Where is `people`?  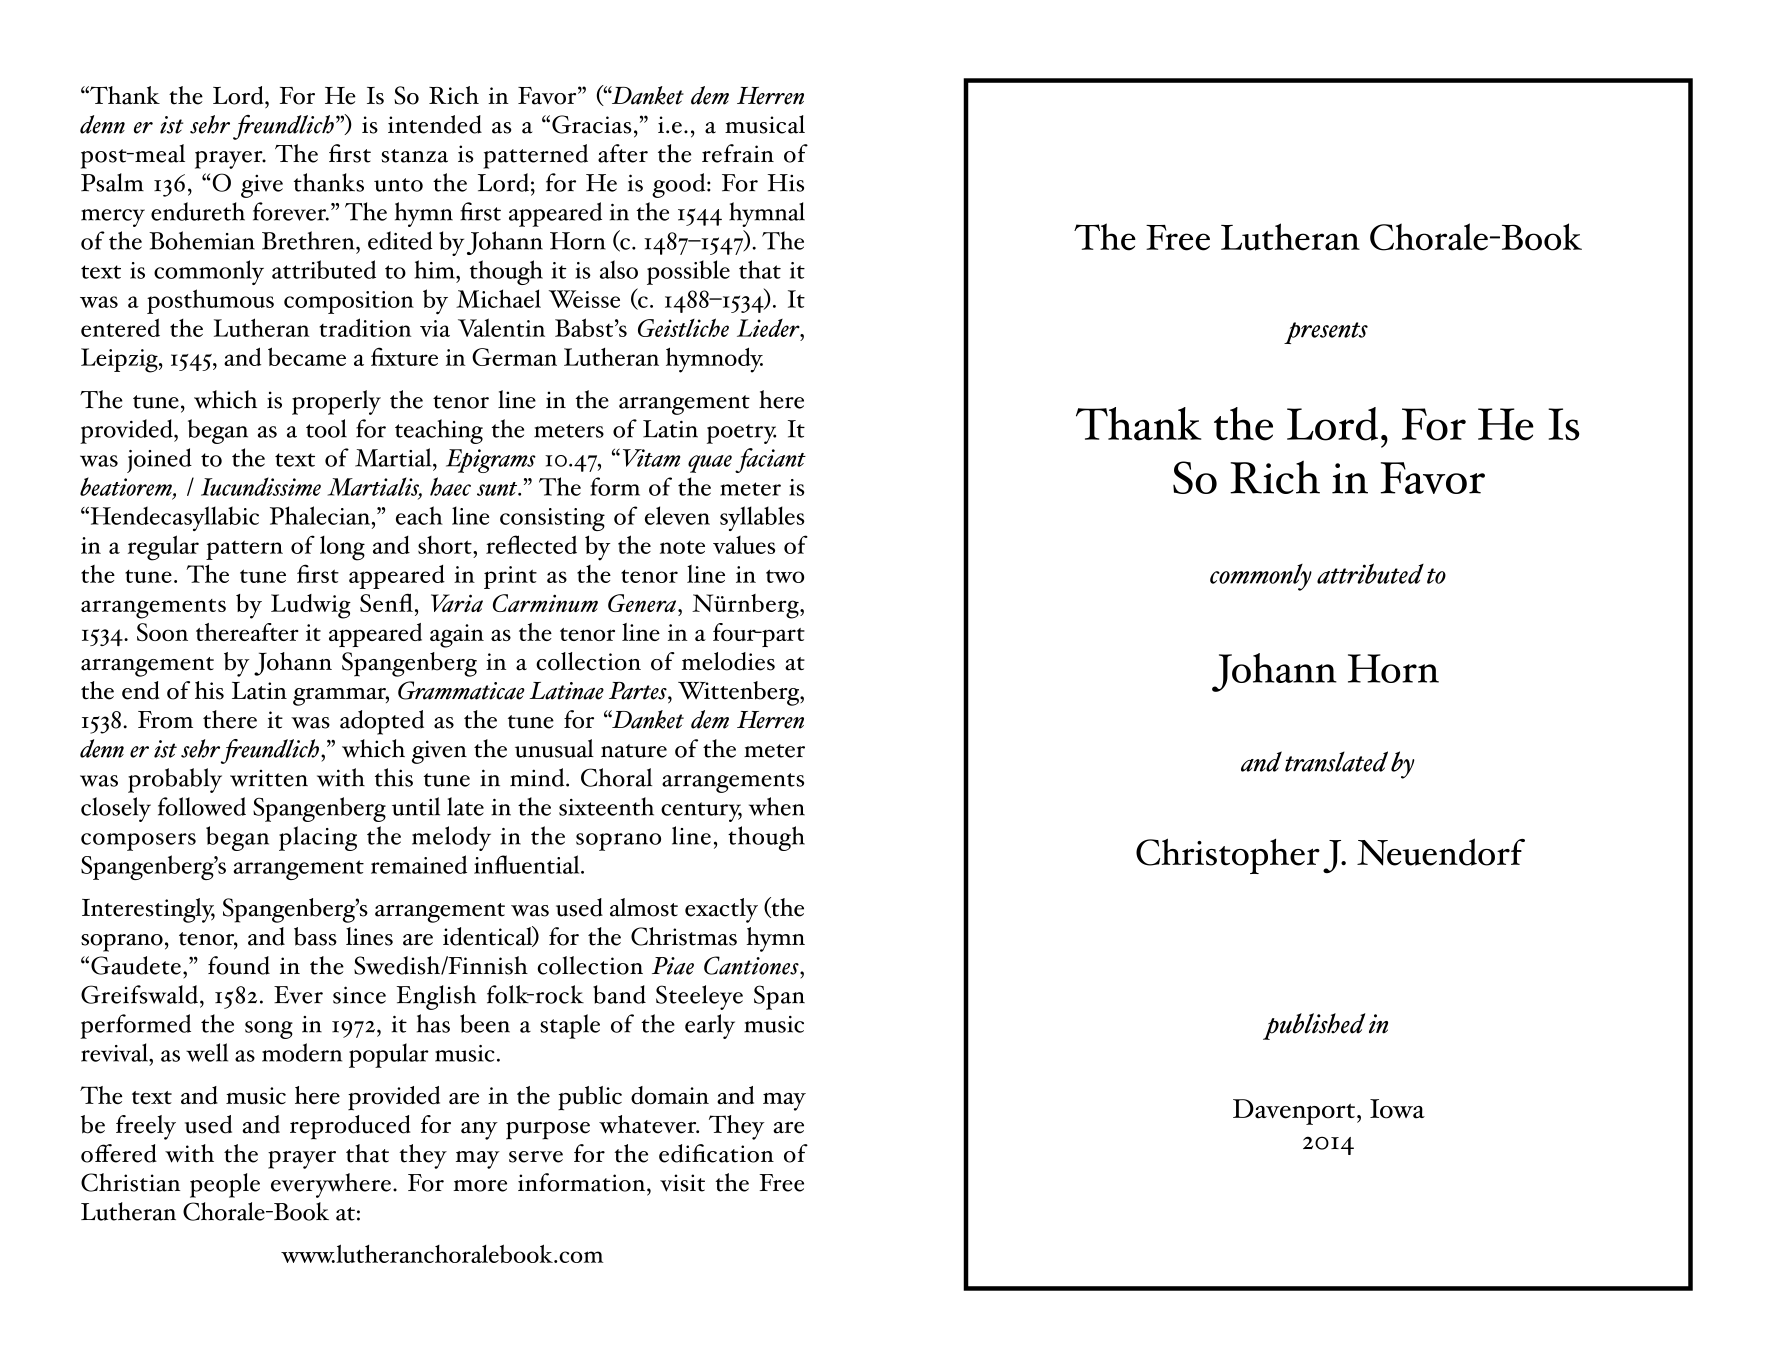 people is located at coordinates (225, 1185).
